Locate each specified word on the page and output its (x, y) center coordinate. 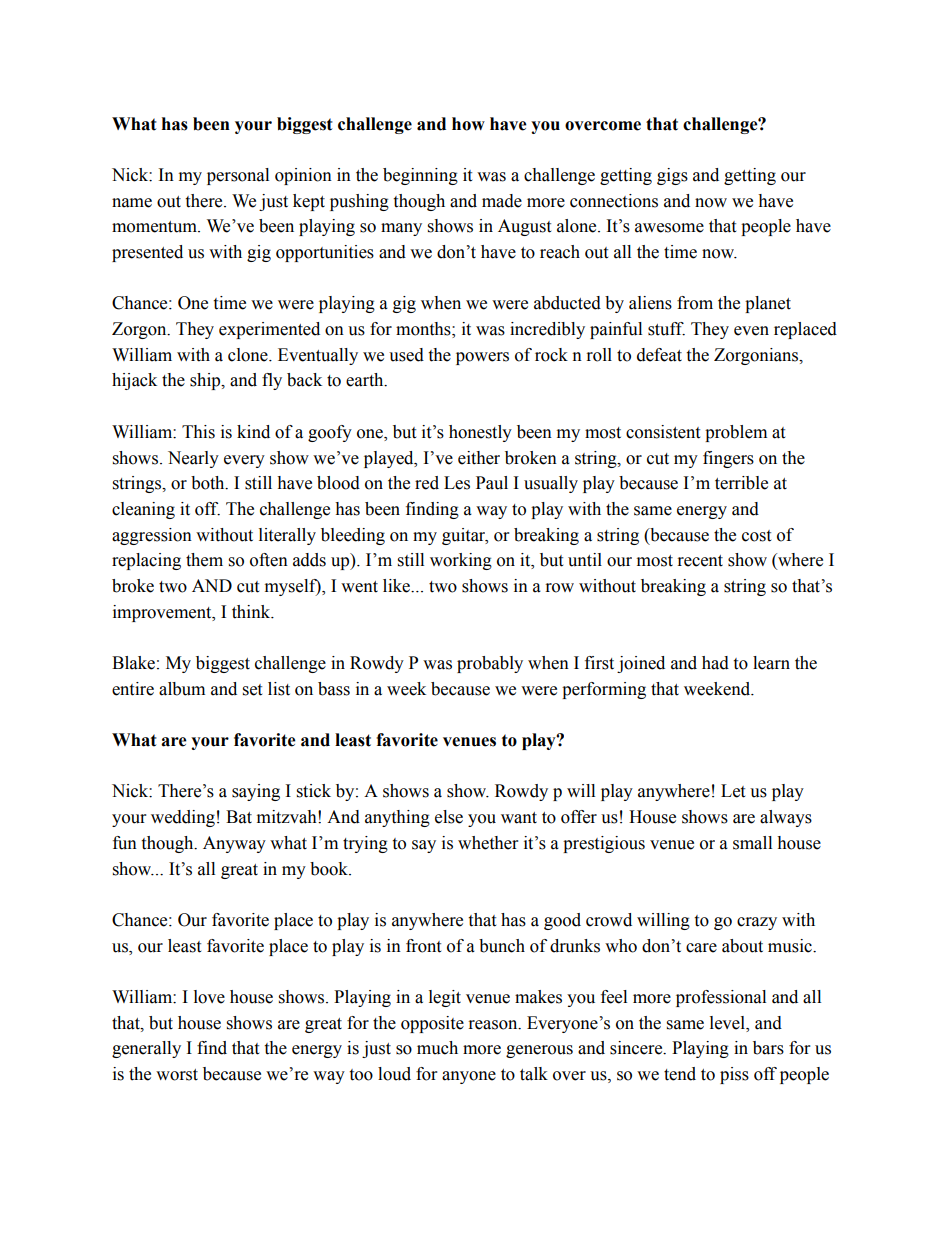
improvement (163, 613)
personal (238, 176)
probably (490, 664)
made (502, 201)
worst (177, 1075)
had (715, 663)
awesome (669, 228)
